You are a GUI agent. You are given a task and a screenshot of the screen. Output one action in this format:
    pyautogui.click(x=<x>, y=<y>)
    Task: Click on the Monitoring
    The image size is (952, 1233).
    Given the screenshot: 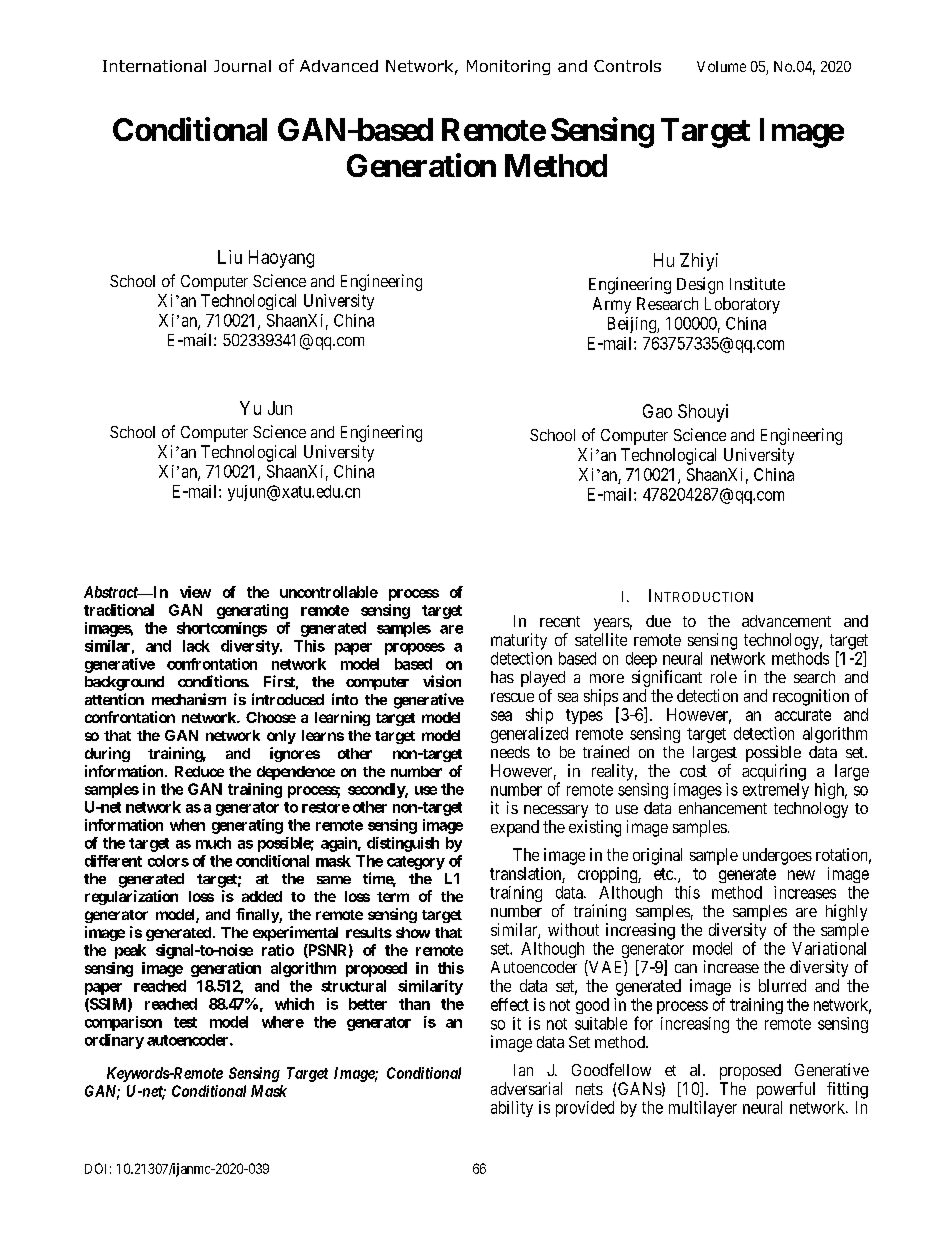 What is the action you would take?
    pyautogui.click(x=508, y=67)
